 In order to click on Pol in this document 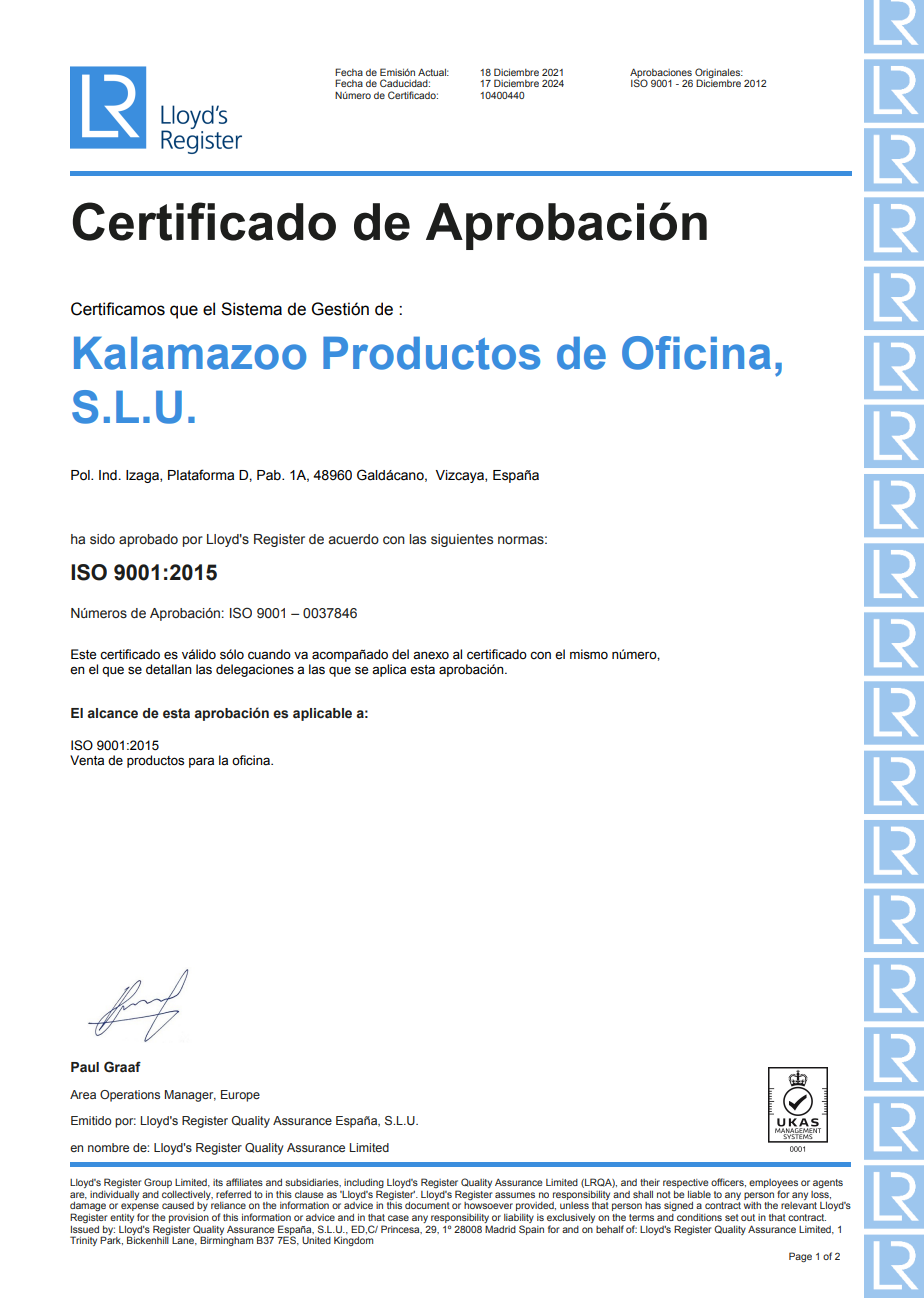, I will do `click(81, 475)`.
